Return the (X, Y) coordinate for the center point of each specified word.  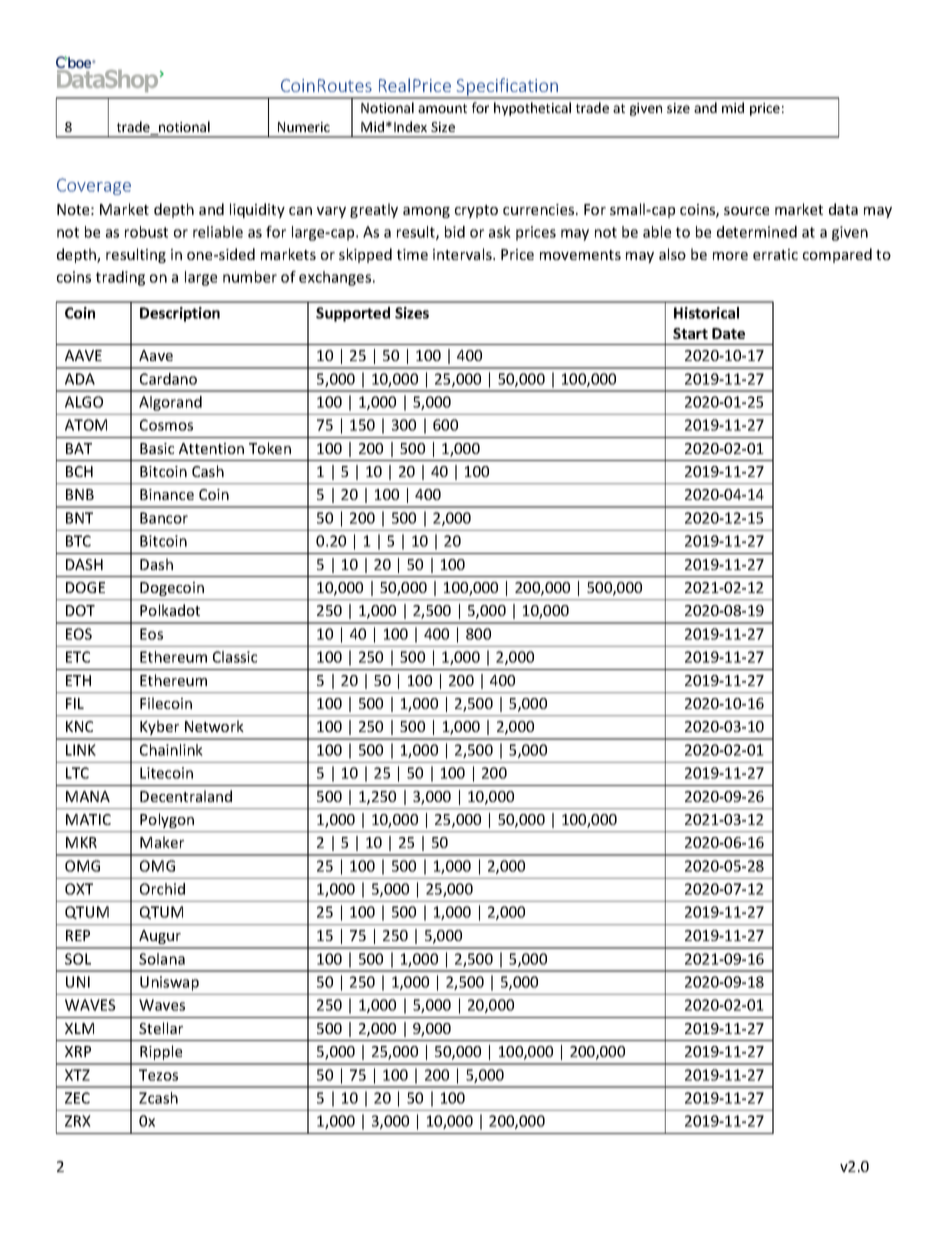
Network (214, 726)
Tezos (158, 1075)
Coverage (94, 186)
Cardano (168, 379)
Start (690, 333)
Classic (235, 657)
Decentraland (186, 796)
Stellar (161, 1028)
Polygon (167, 820)
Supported (353, 314)
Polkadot (170, 610)
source (746, 211)
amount (442, 108)
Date (728, 333)
